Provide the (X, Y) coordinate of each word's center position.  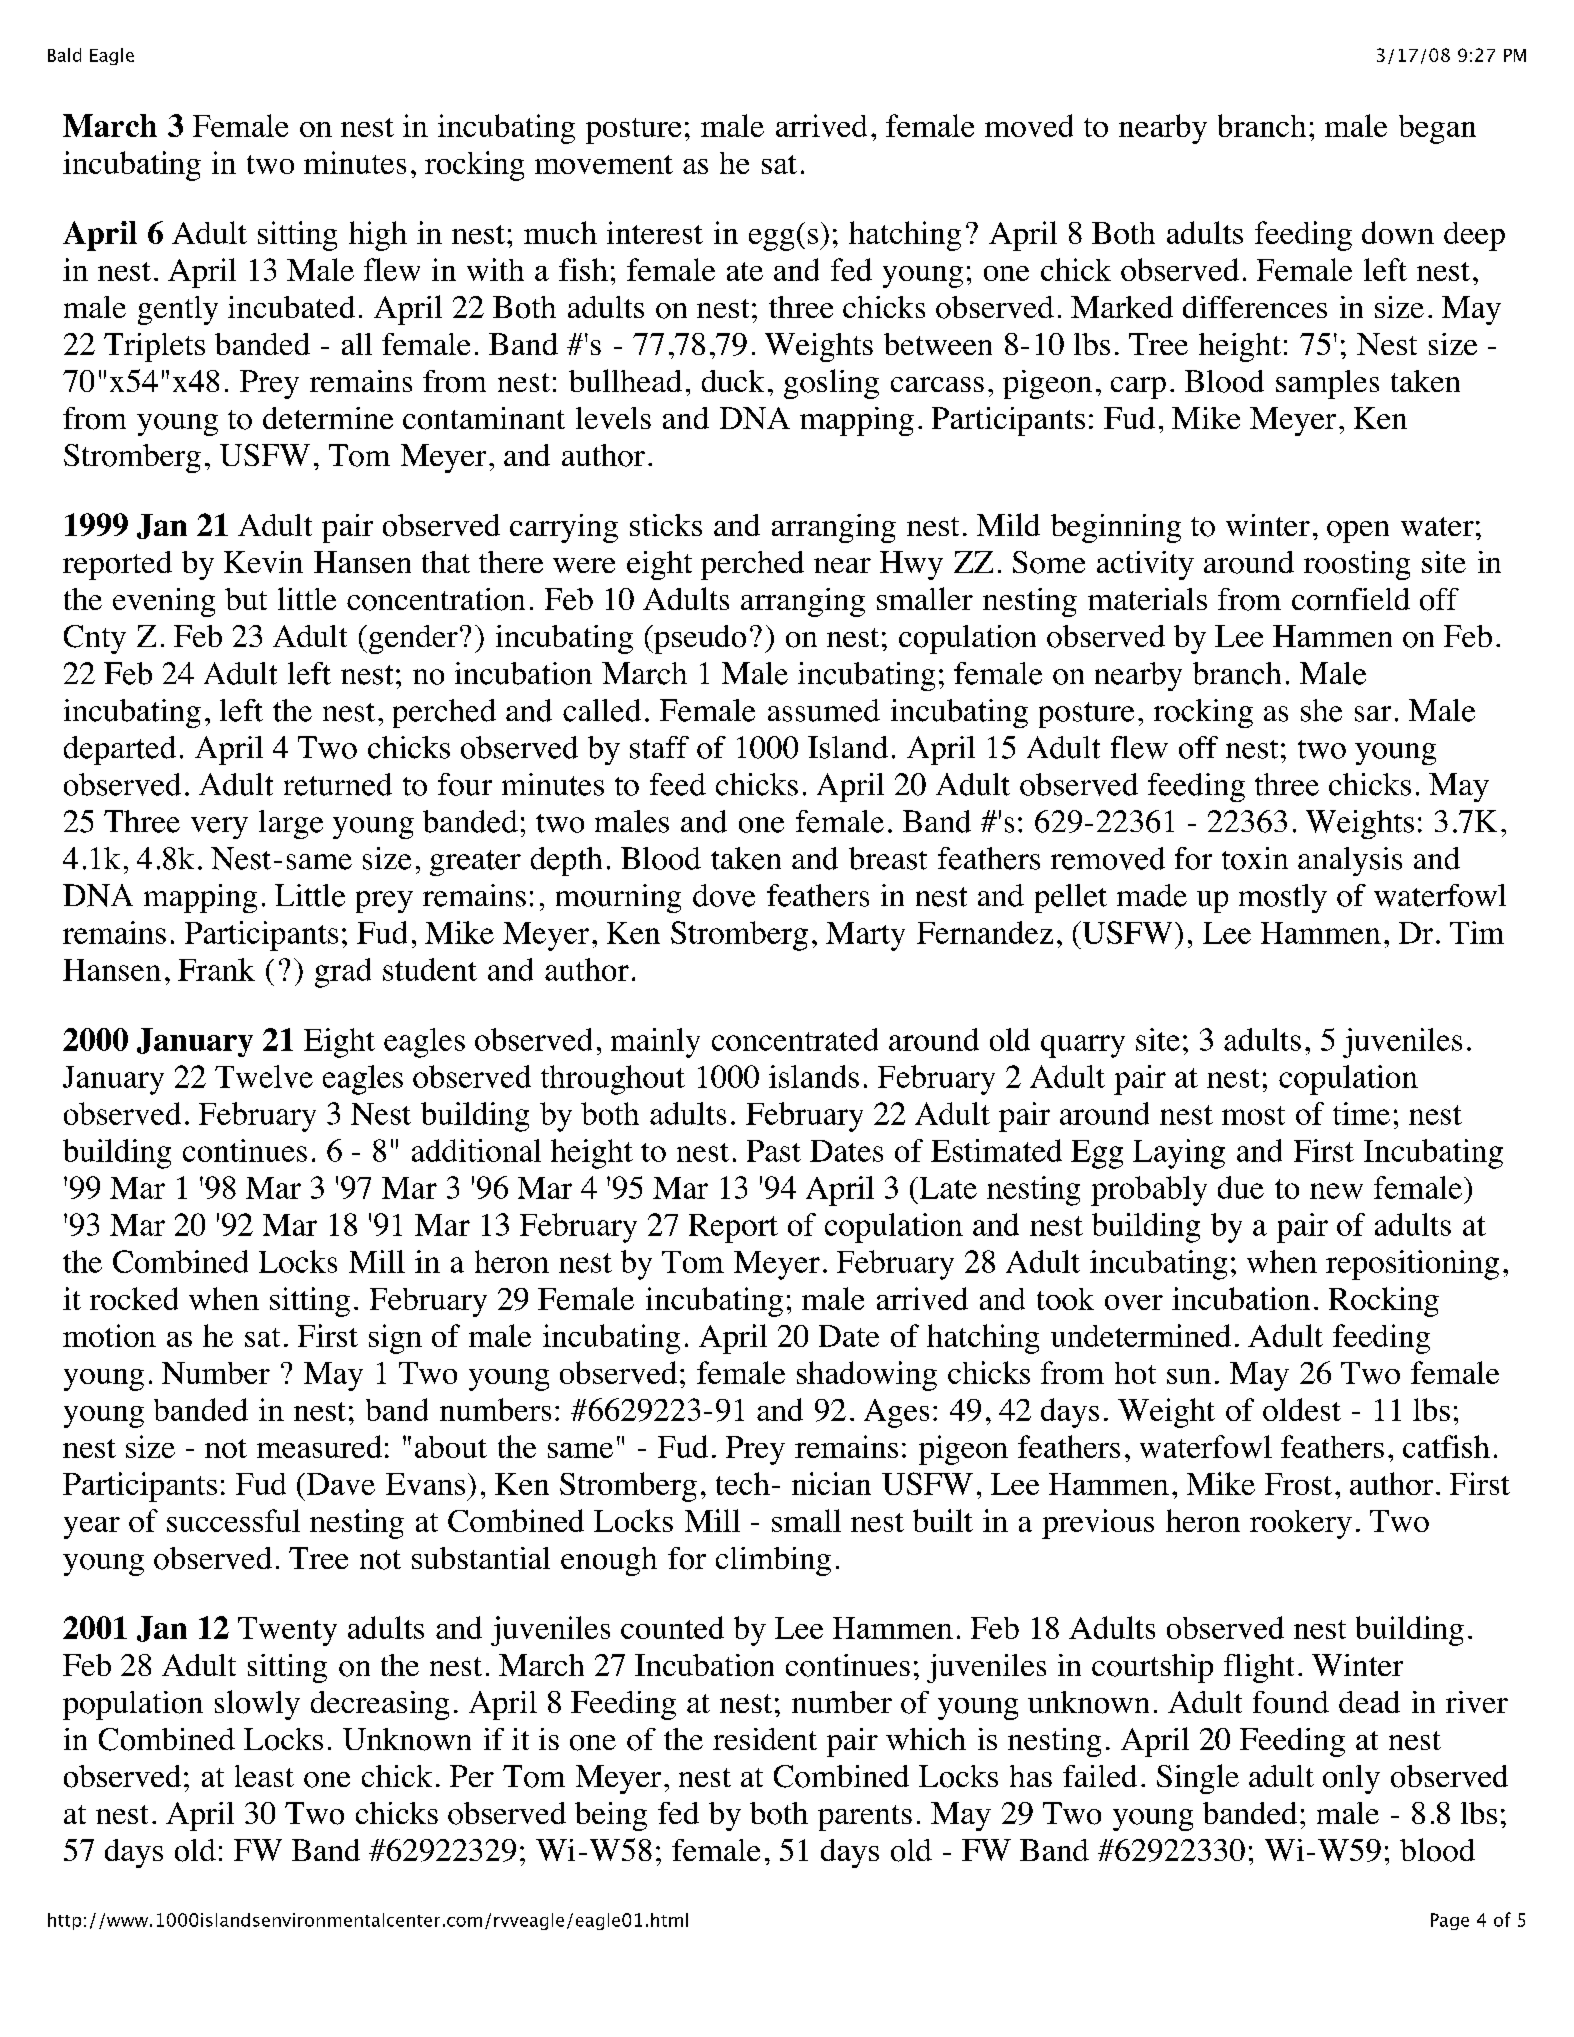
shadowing (867, 1376)
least (264, 1776)
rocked (134, 1298)
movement (604, 164)
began (1437, 129)
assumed (824, 710)
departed (120, 750)
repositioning (1412, 1265)
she (1321, 710)
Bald (64, 55)
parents (865, 1818)
